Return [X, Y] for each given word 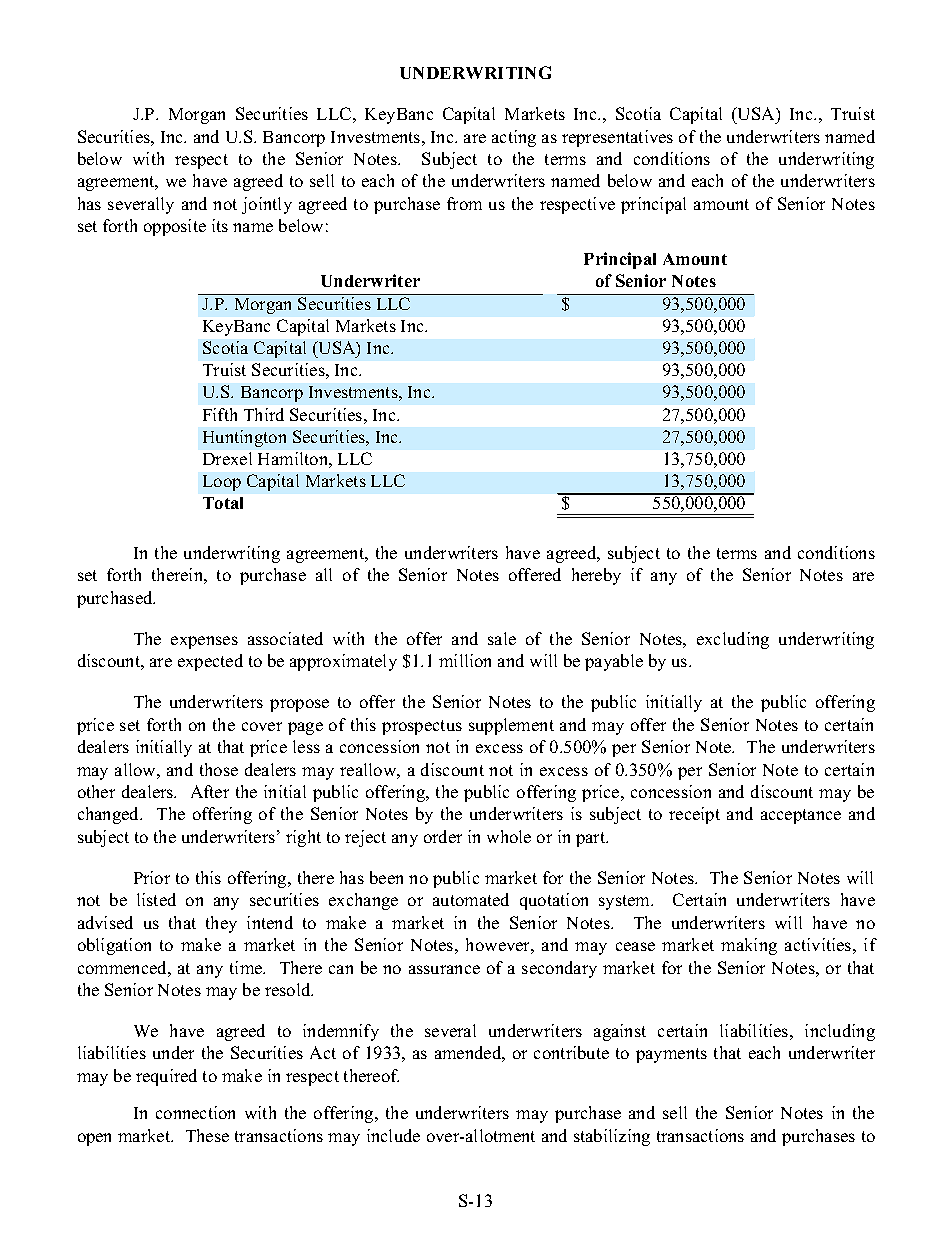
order [443, 836]
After [210, 791]
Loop [222, 483]
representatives [617, 138]
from [464, 203]
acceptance [801, 816]
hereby [596, 576]
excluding [733, 640]
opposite [175, 227]
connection [195, 1112]
